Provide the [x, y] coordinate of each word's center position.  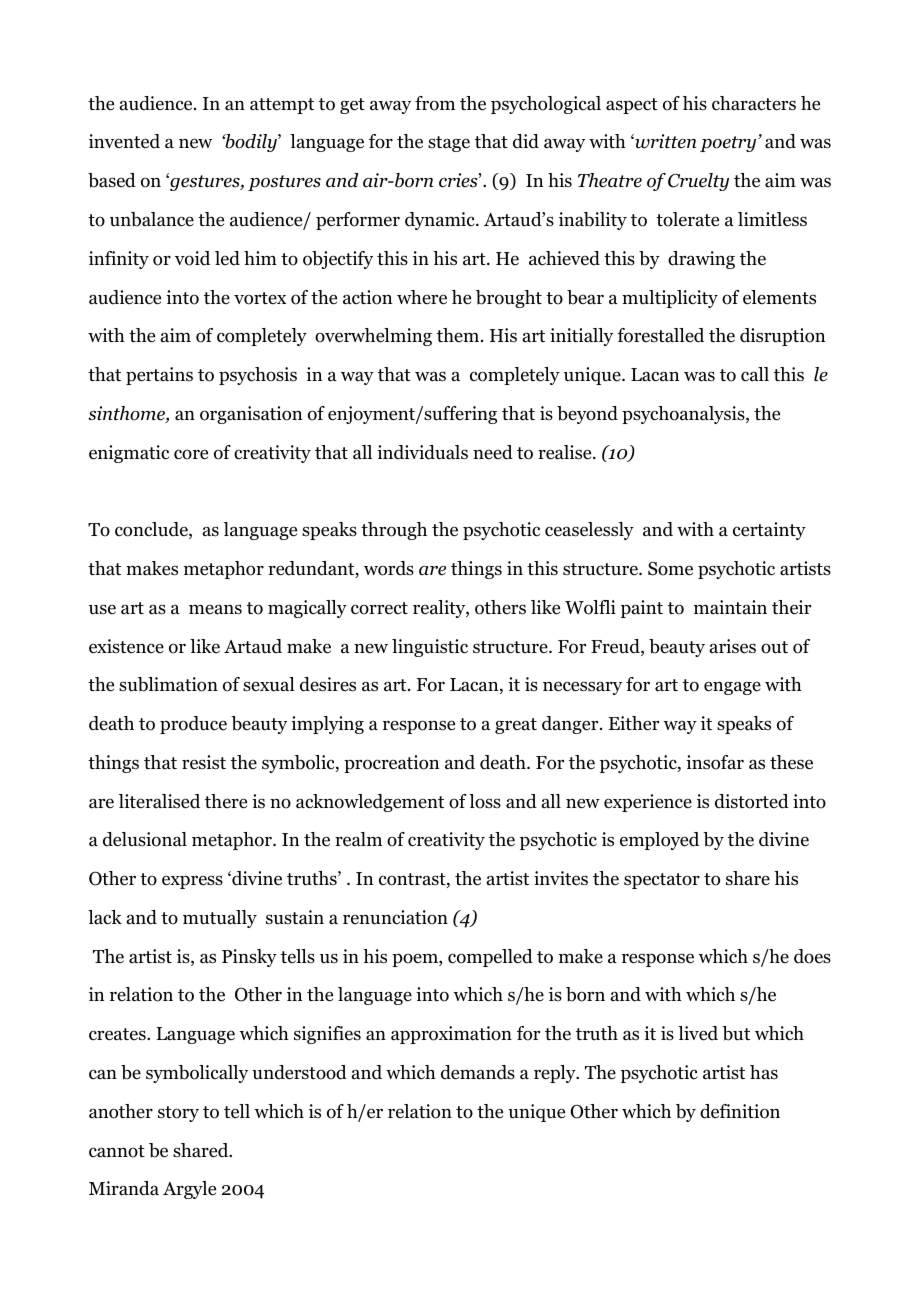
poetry [729, 144]
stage [449, 144]
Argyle [189, 1190]
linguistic [430, 648]
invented [124, 141]
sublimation [168, 684]
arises [733, 646]
